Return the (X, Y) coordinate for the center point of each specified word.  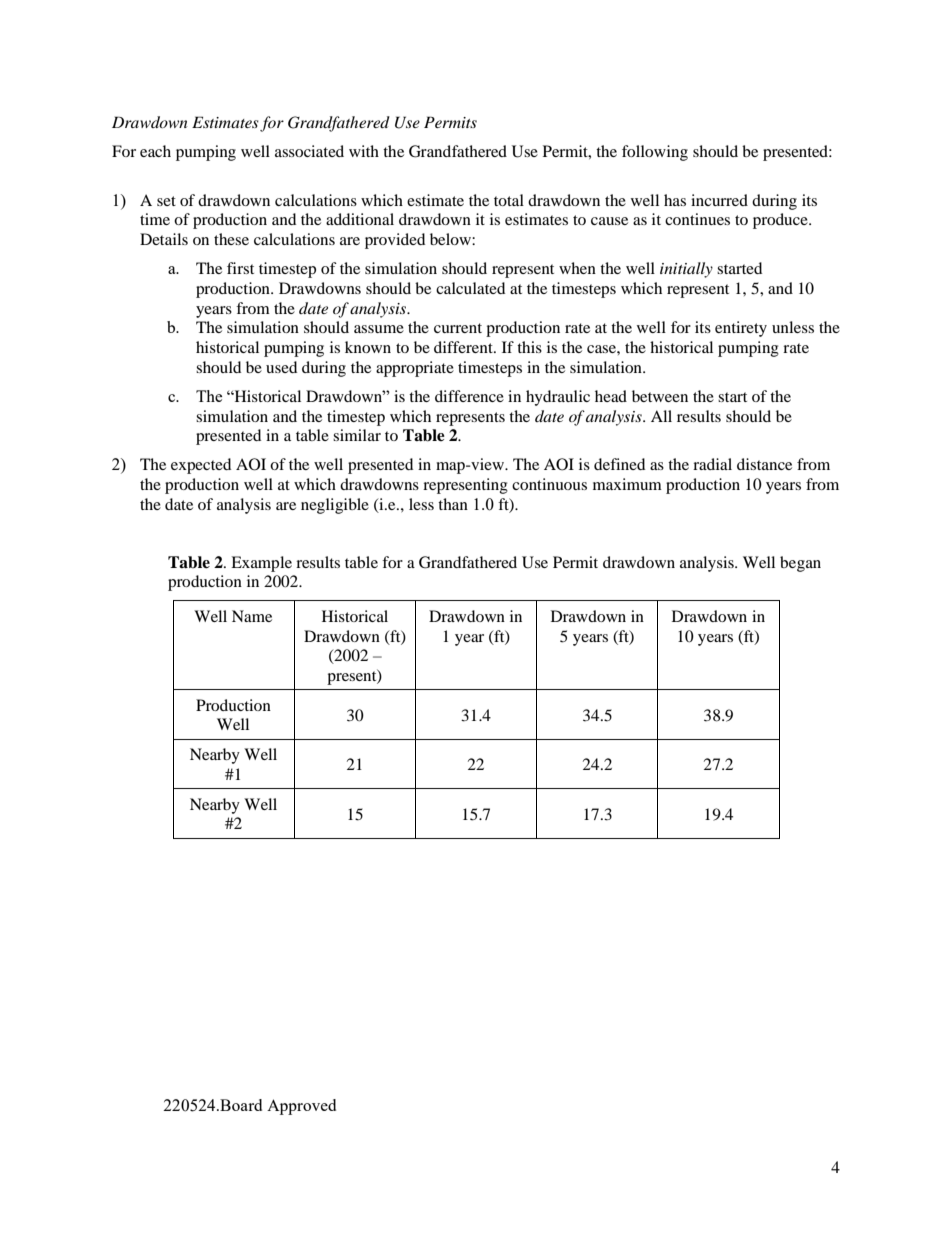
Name (252, 616)
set (166, 201)
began (800, 564)
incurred (719, 200)
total (509, 200)
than (453, 504)
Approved (301, 1107)
